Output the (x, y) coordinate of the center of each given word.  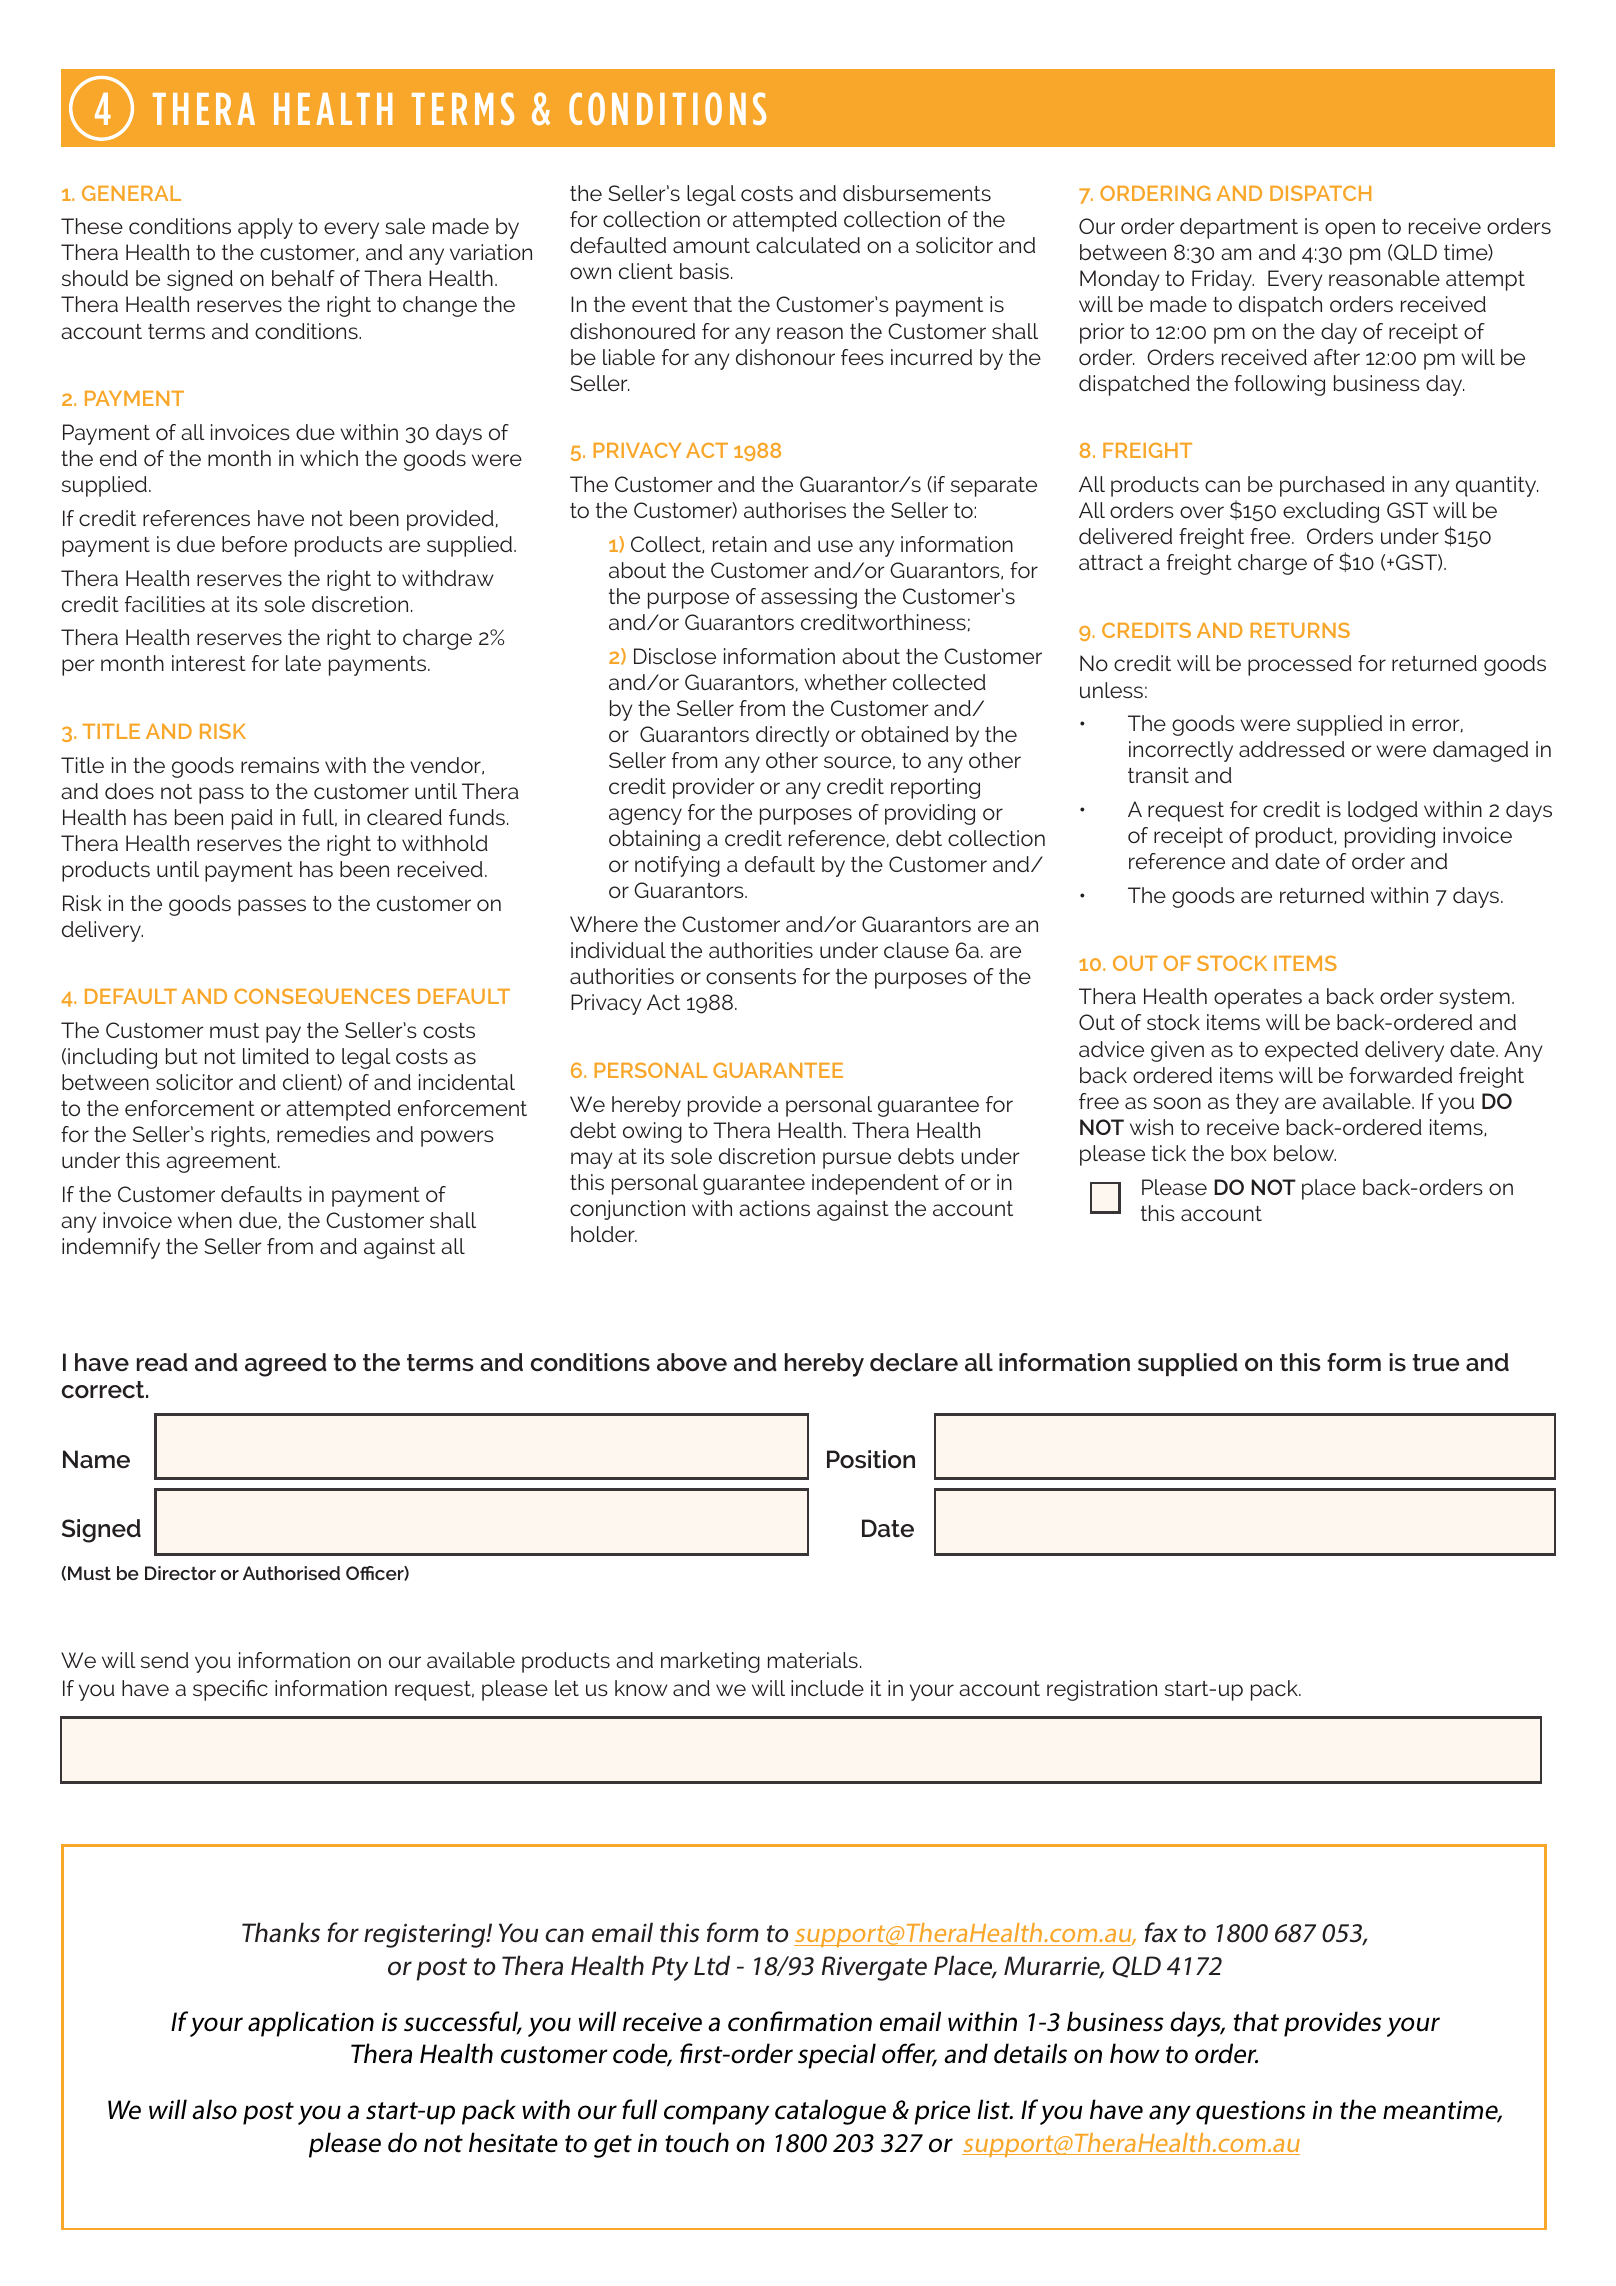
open (1350, 230)
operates (1258, 999)
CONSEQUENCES (322, 996)
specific (230, 1690)
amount (711, 245)
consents (751, 976)
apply (265, 228)
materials (813, 1660)
